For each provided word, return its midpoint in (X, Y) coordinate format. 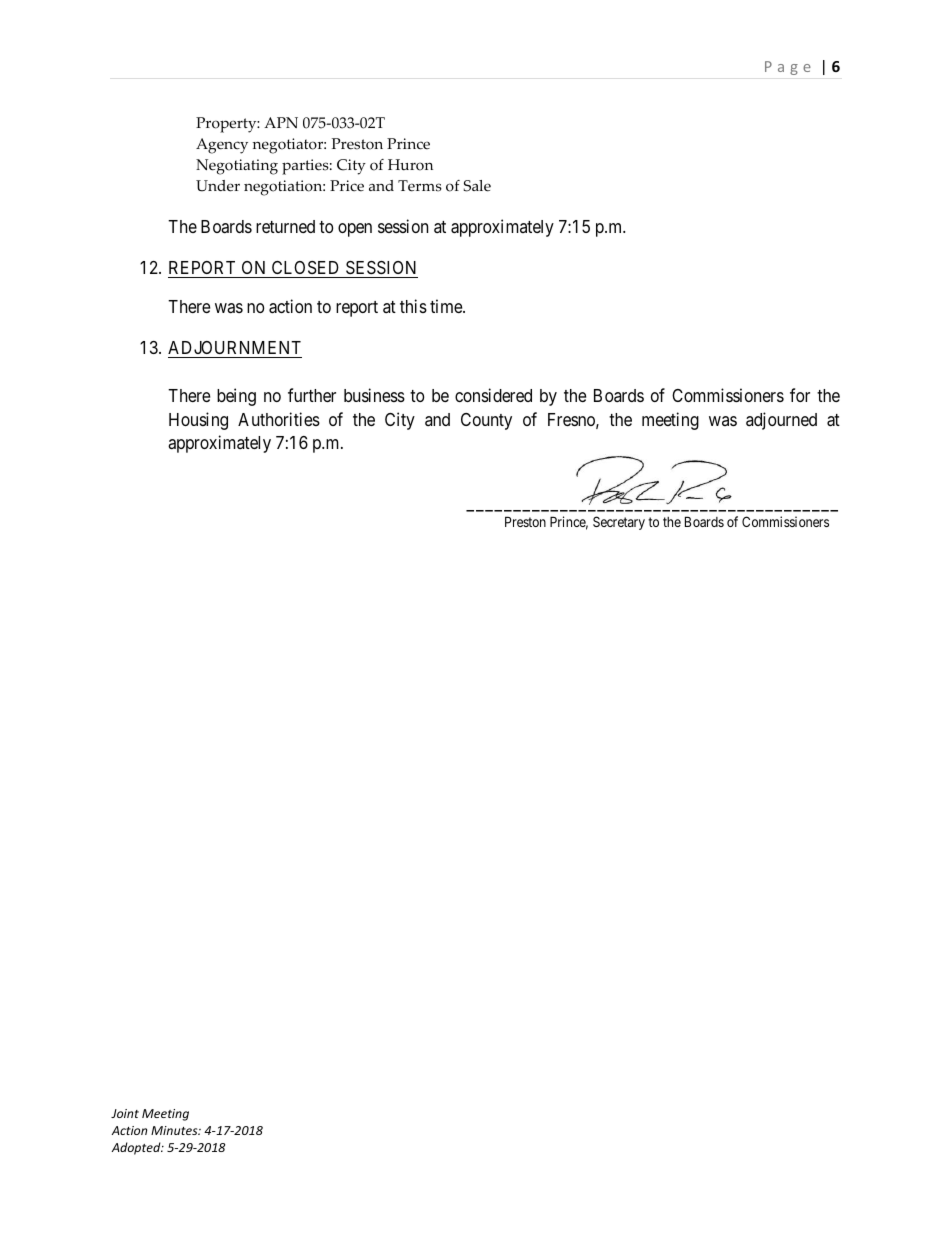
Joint (125, 1113)
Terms (420, 186)
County (486, 421)
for (800, 395)
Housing (198, 421)
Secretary (619, 523)
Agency (222, 146)
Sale (477, 186)
